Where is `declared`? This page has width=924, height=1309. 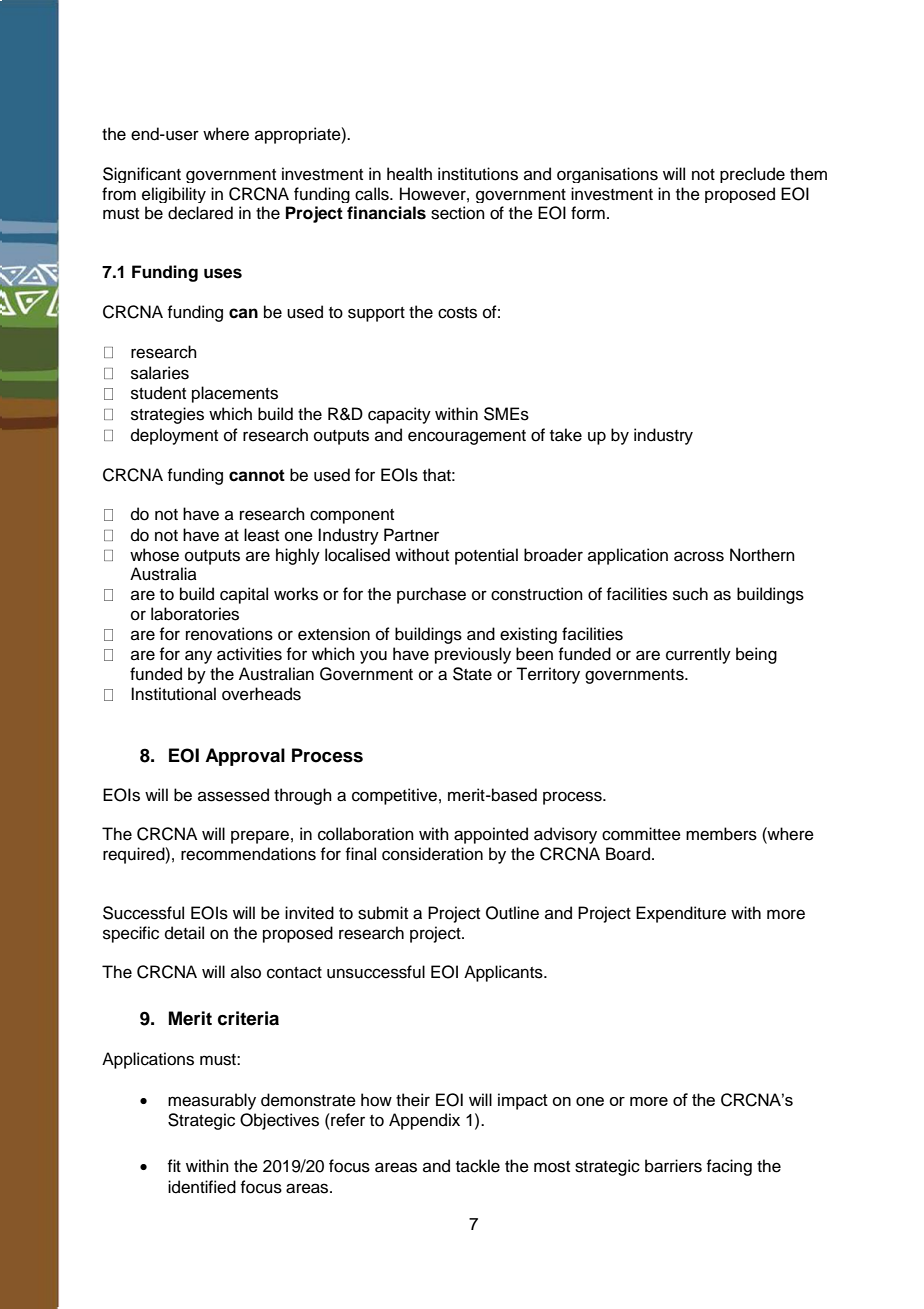
declared is located at coordinates (200, 213).
